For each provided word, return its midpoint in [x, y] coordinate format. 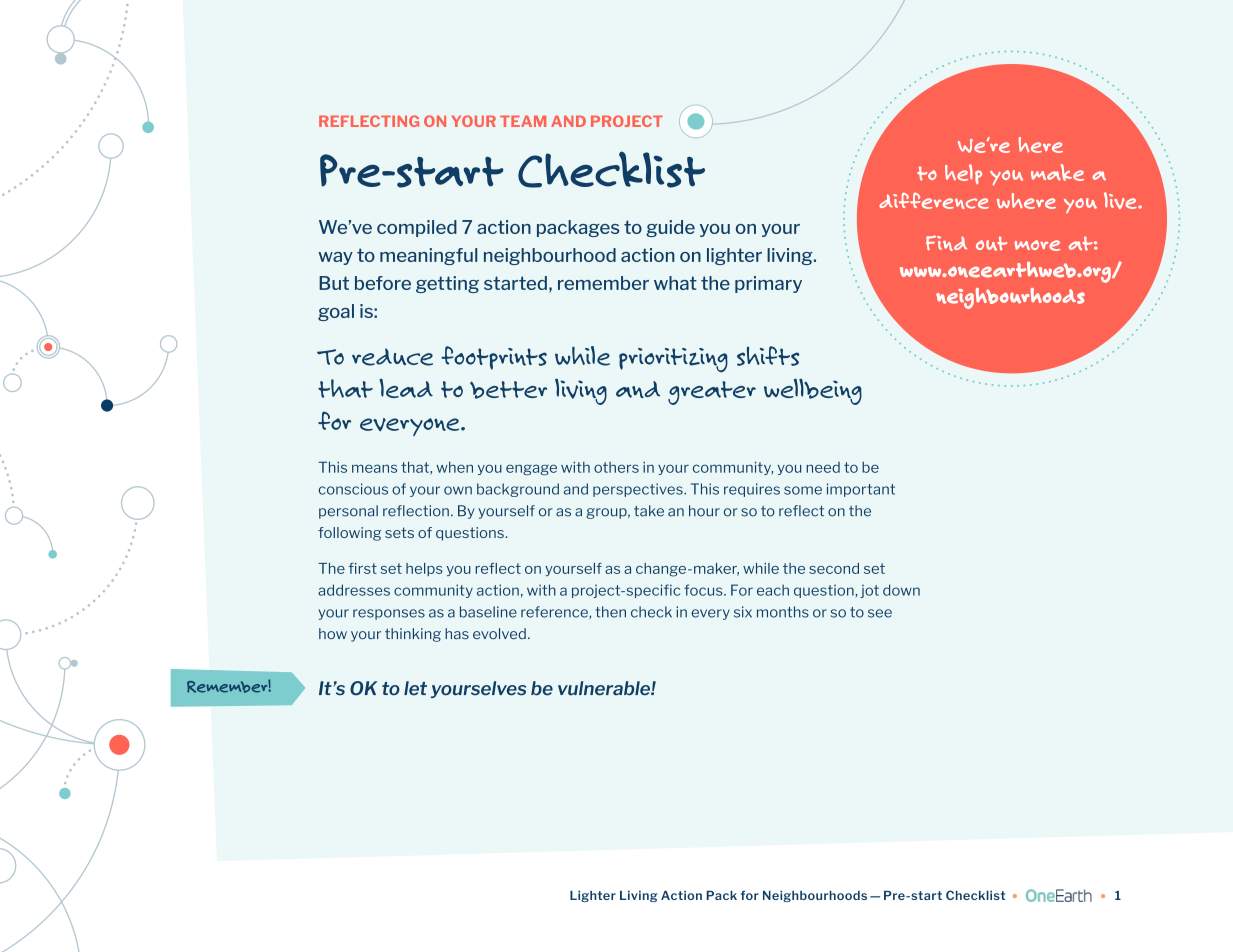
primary [768, 284]
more [1037, 245]
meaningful [428, 256]
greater [712, 393]
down [901, 590]
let [415, 688]
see [880, 613]
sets [399, 532]
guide [670, 228]
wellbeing [813, 391]
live [1121, 200]
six [743, 612]
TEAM [523, 121]
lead [406, 388]
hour [704, 511]
